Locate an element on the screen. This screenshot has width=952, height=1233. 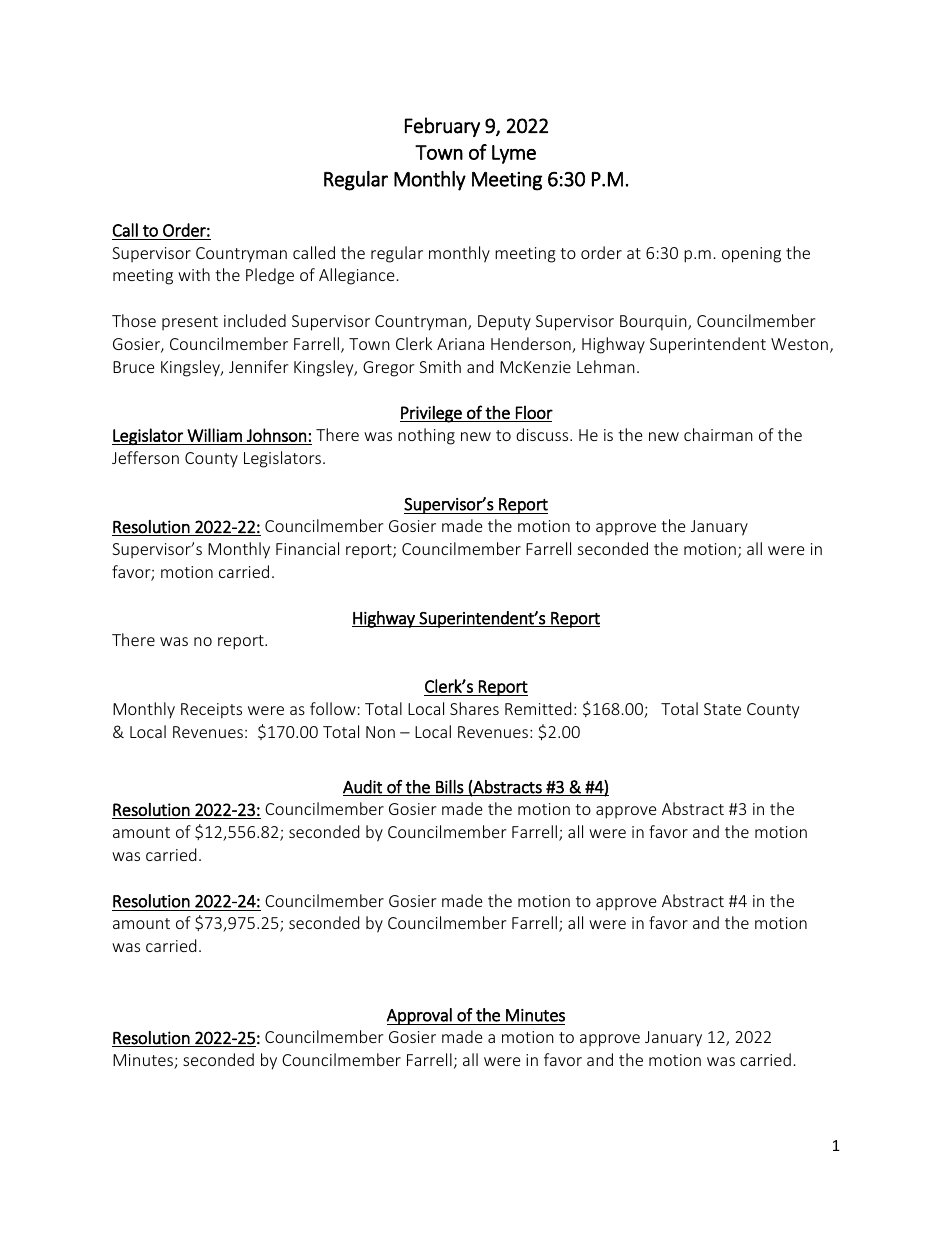
Receipts is located at coordinates (211, 711).
